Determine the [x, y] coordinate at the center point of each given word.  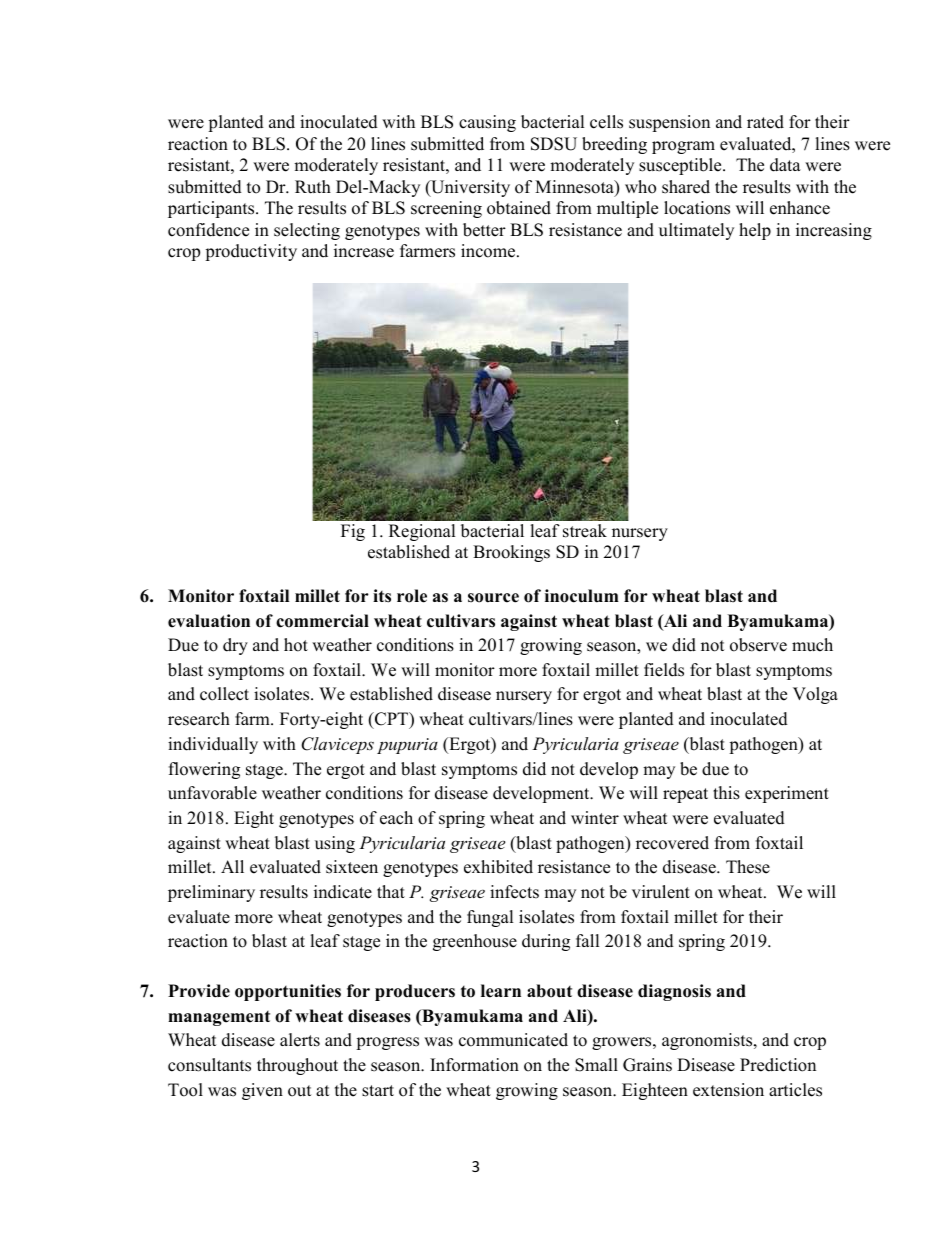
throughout [297, 1066]
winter [595, 818]
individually [213, 745]
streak [585, 531]
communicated [513, 1040]
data [785, 165]
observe [758, 645]
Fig [353, 532]
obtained [519, 208]
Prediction [778, 1065]
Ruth [313, 187]
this [726, 793]
